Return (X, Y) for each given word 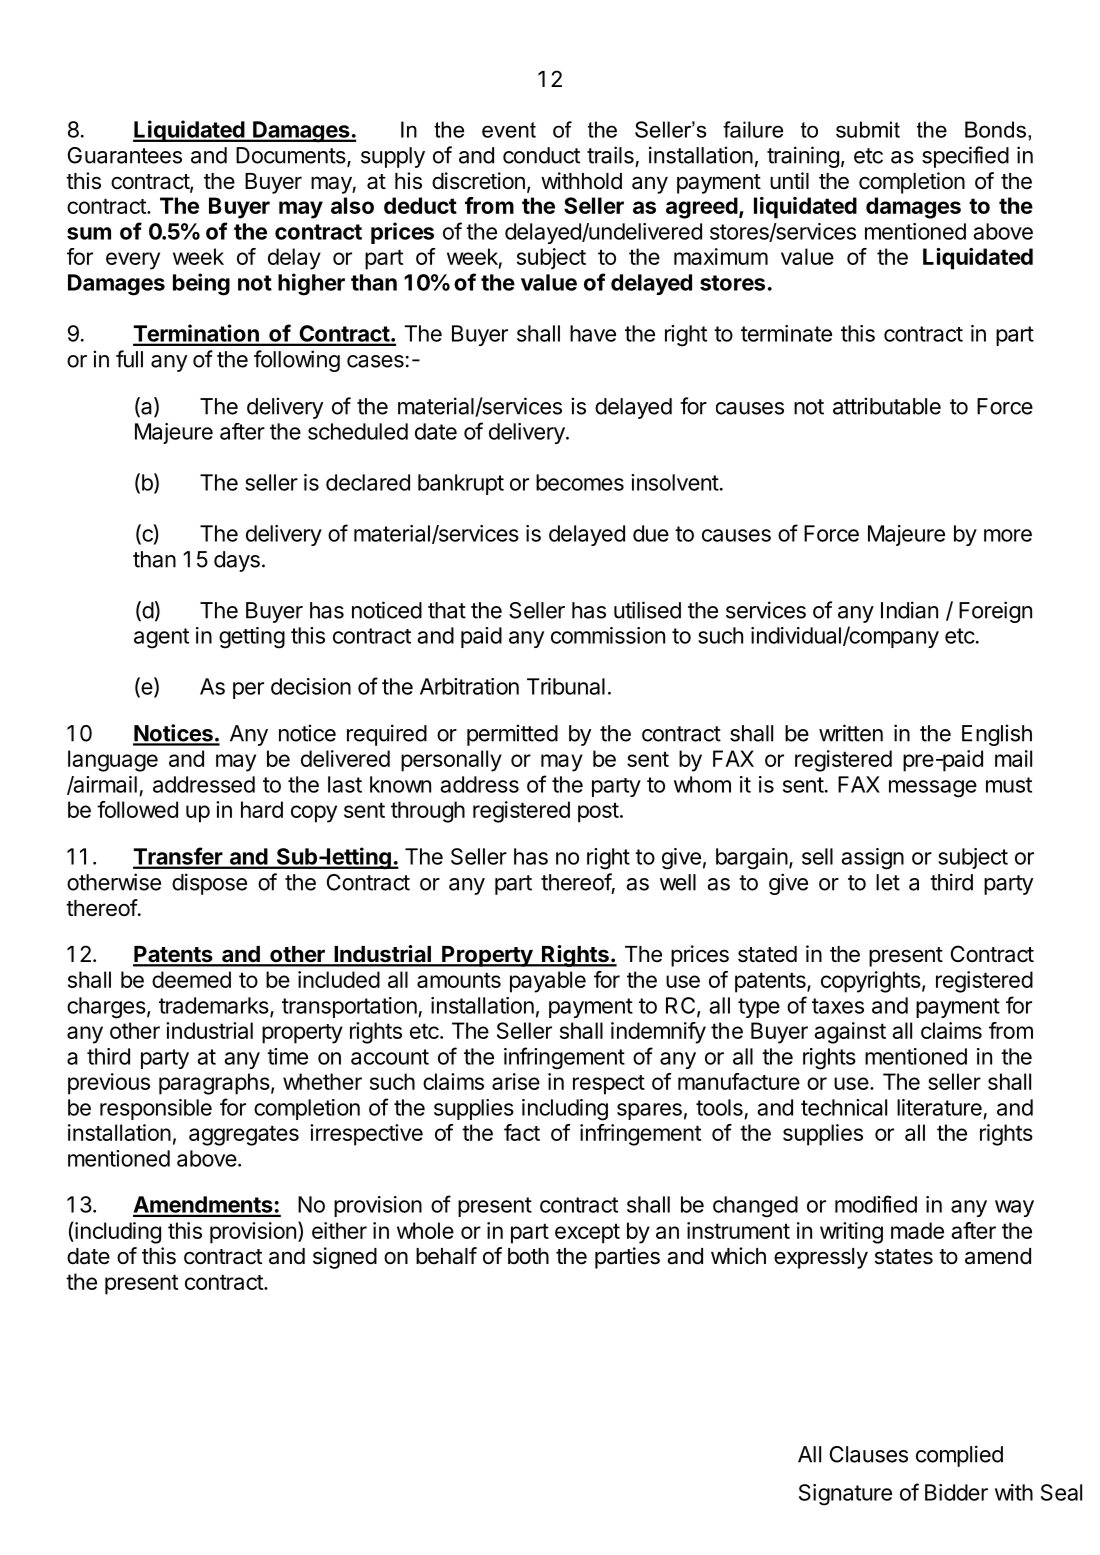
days (237, 561)
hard (262, 809)
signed (345, 1258)
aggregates (244, 1135)
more (1008, 535)
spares (649, 1111)
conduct (541, 155)
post (598, 812)
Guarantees (125, 155)
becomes (580, 482)
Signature (845, 1495)
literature (939, 1107)
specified (965, 157)
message (933, 789)
